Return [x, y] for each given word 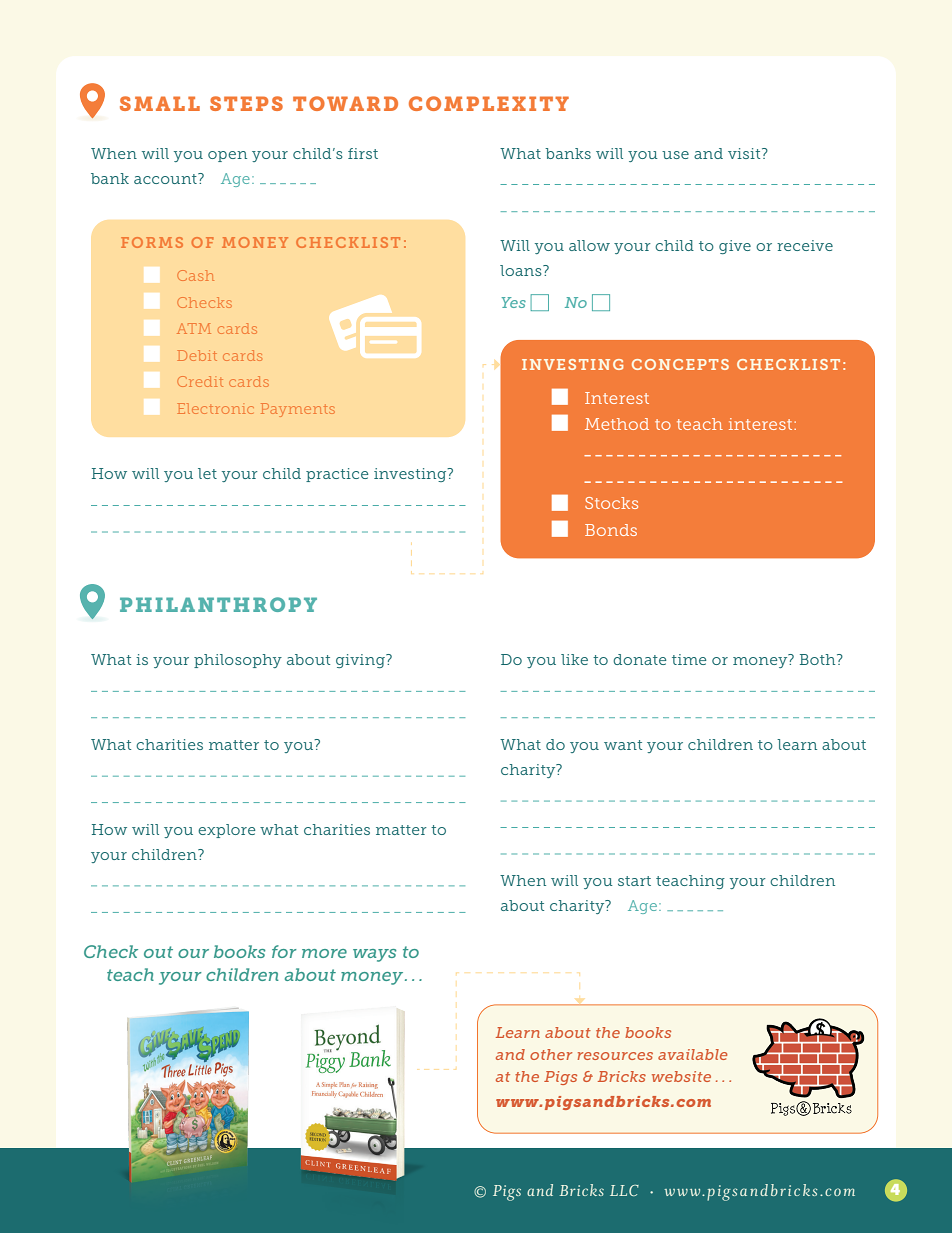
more [324, 953]
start [634, 881]
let [207, 473]
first [363, 153]
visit [745, 153]
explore [227, 831]
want [623, 745]
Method [617, 424]
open [227, 156]
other [551, 1054]
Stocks [611, 503]
